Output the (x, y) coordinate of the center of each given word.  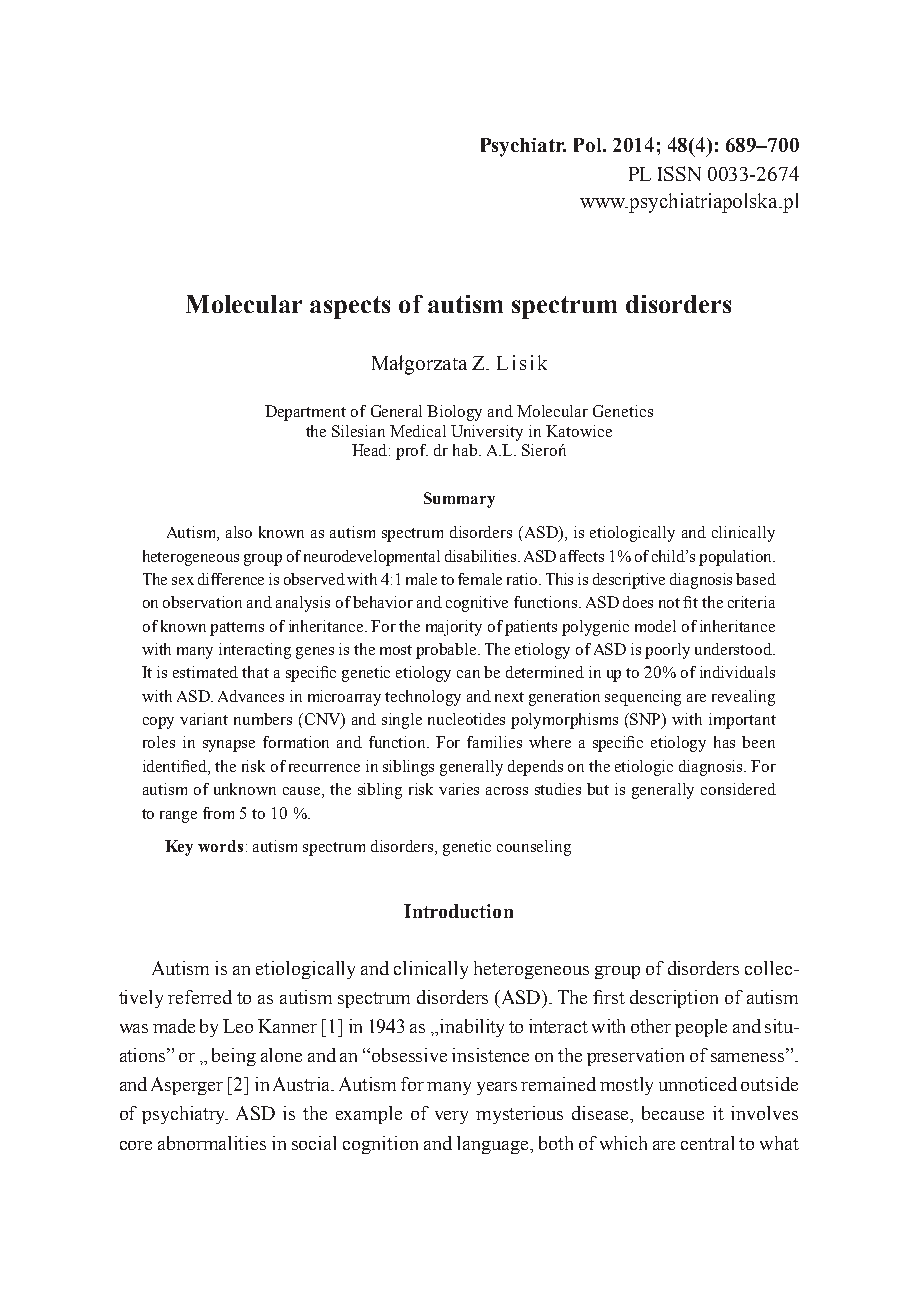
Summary (459, 500)
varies (459, 789)
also (239, 532)
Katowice (579, 431)
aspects (350, 307)
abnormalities (212, 1143)
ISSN (679, 173)
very (451, 1117)
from (218, 813)
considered (738, 789)
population (736, 558)
